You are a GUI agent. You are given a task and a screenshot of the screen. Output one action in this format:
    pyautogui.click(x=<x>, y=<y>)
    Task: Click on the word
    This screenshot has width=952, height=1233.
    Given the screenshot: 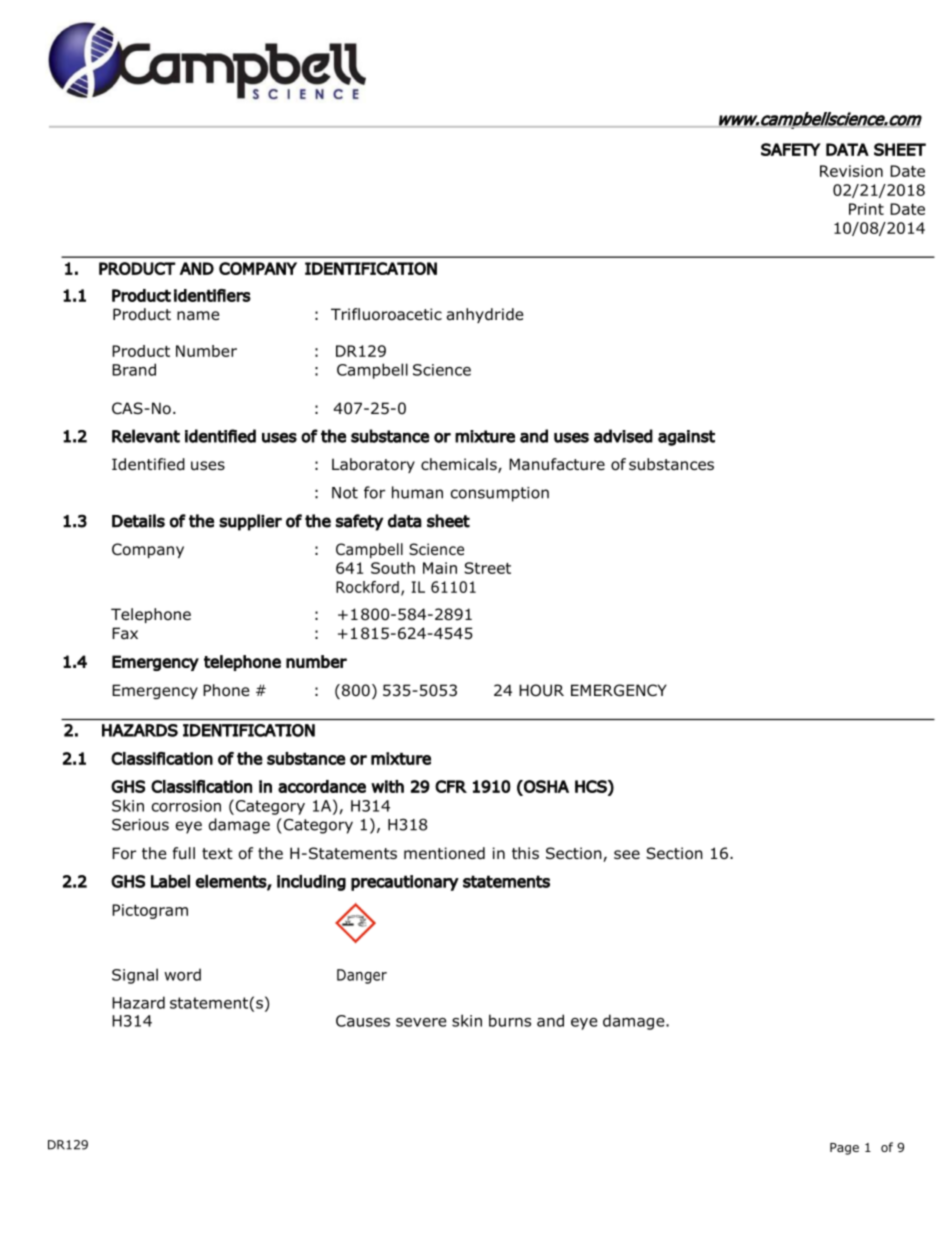 What is the action you would take?
    pyautogui.click(x=182, y=974)
